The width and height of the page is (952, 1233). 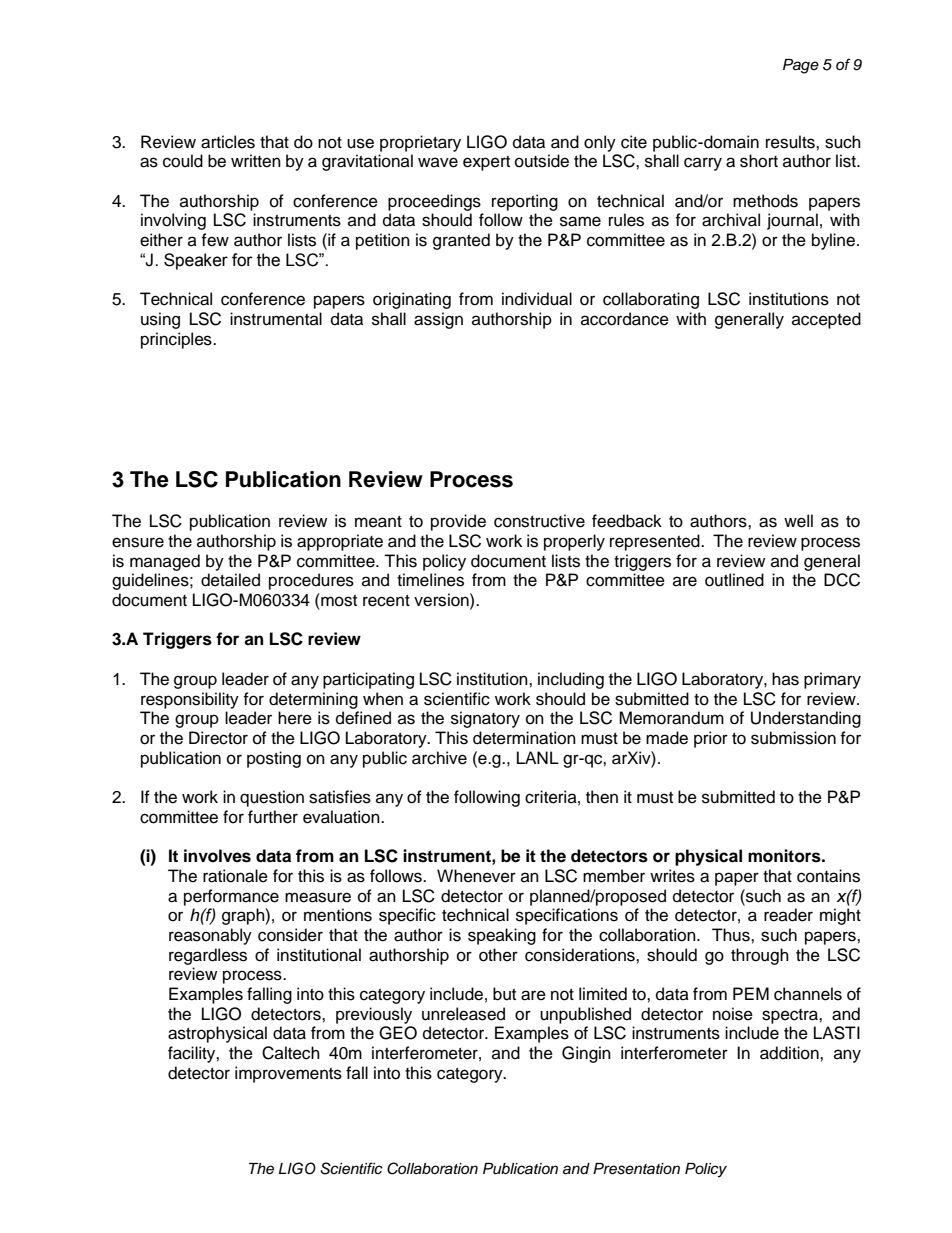 I want to click on Page, so click(x=801, y=66).
